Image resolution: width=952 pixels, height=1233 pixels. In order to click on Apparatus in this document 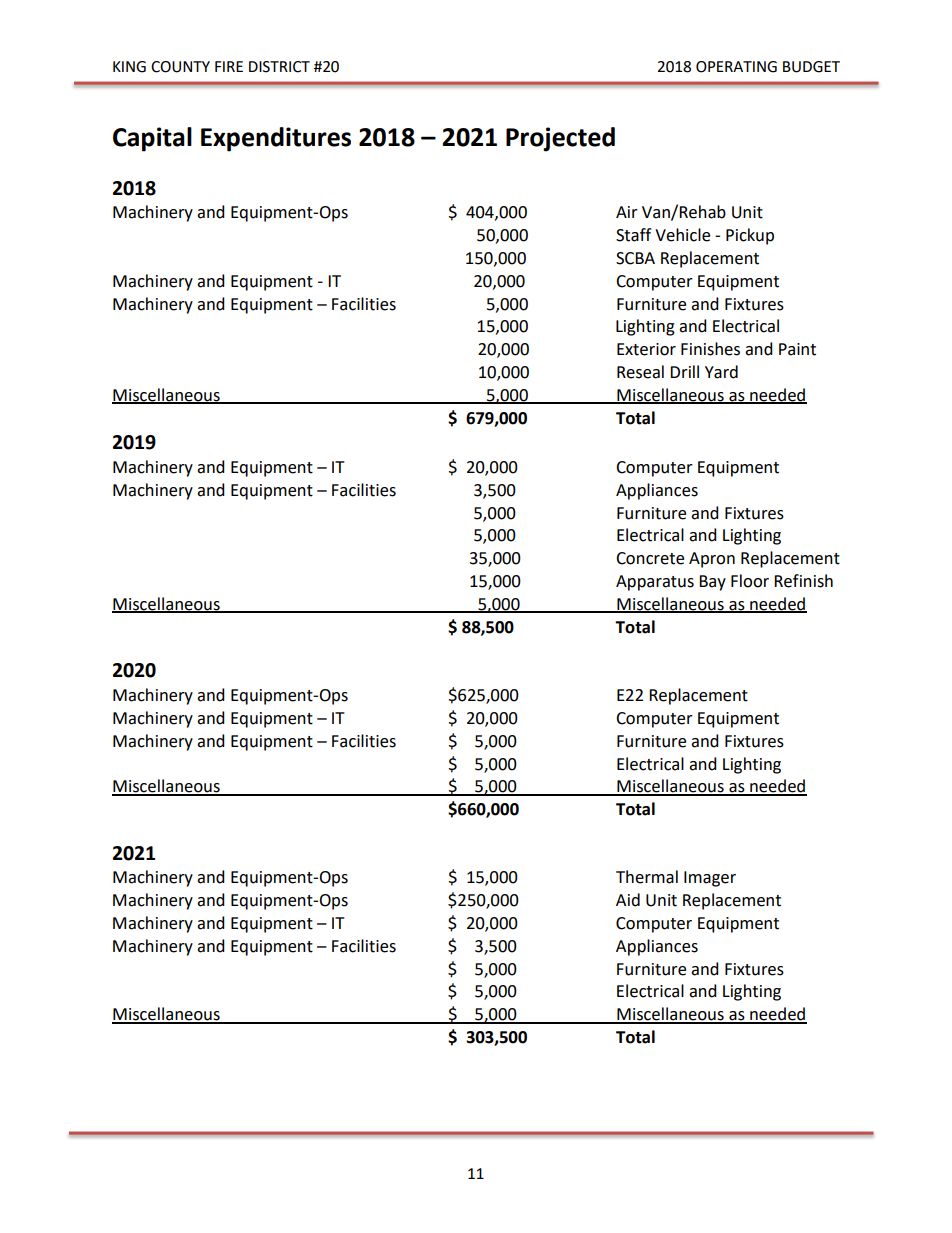, I will do `click(655, 583)`.
